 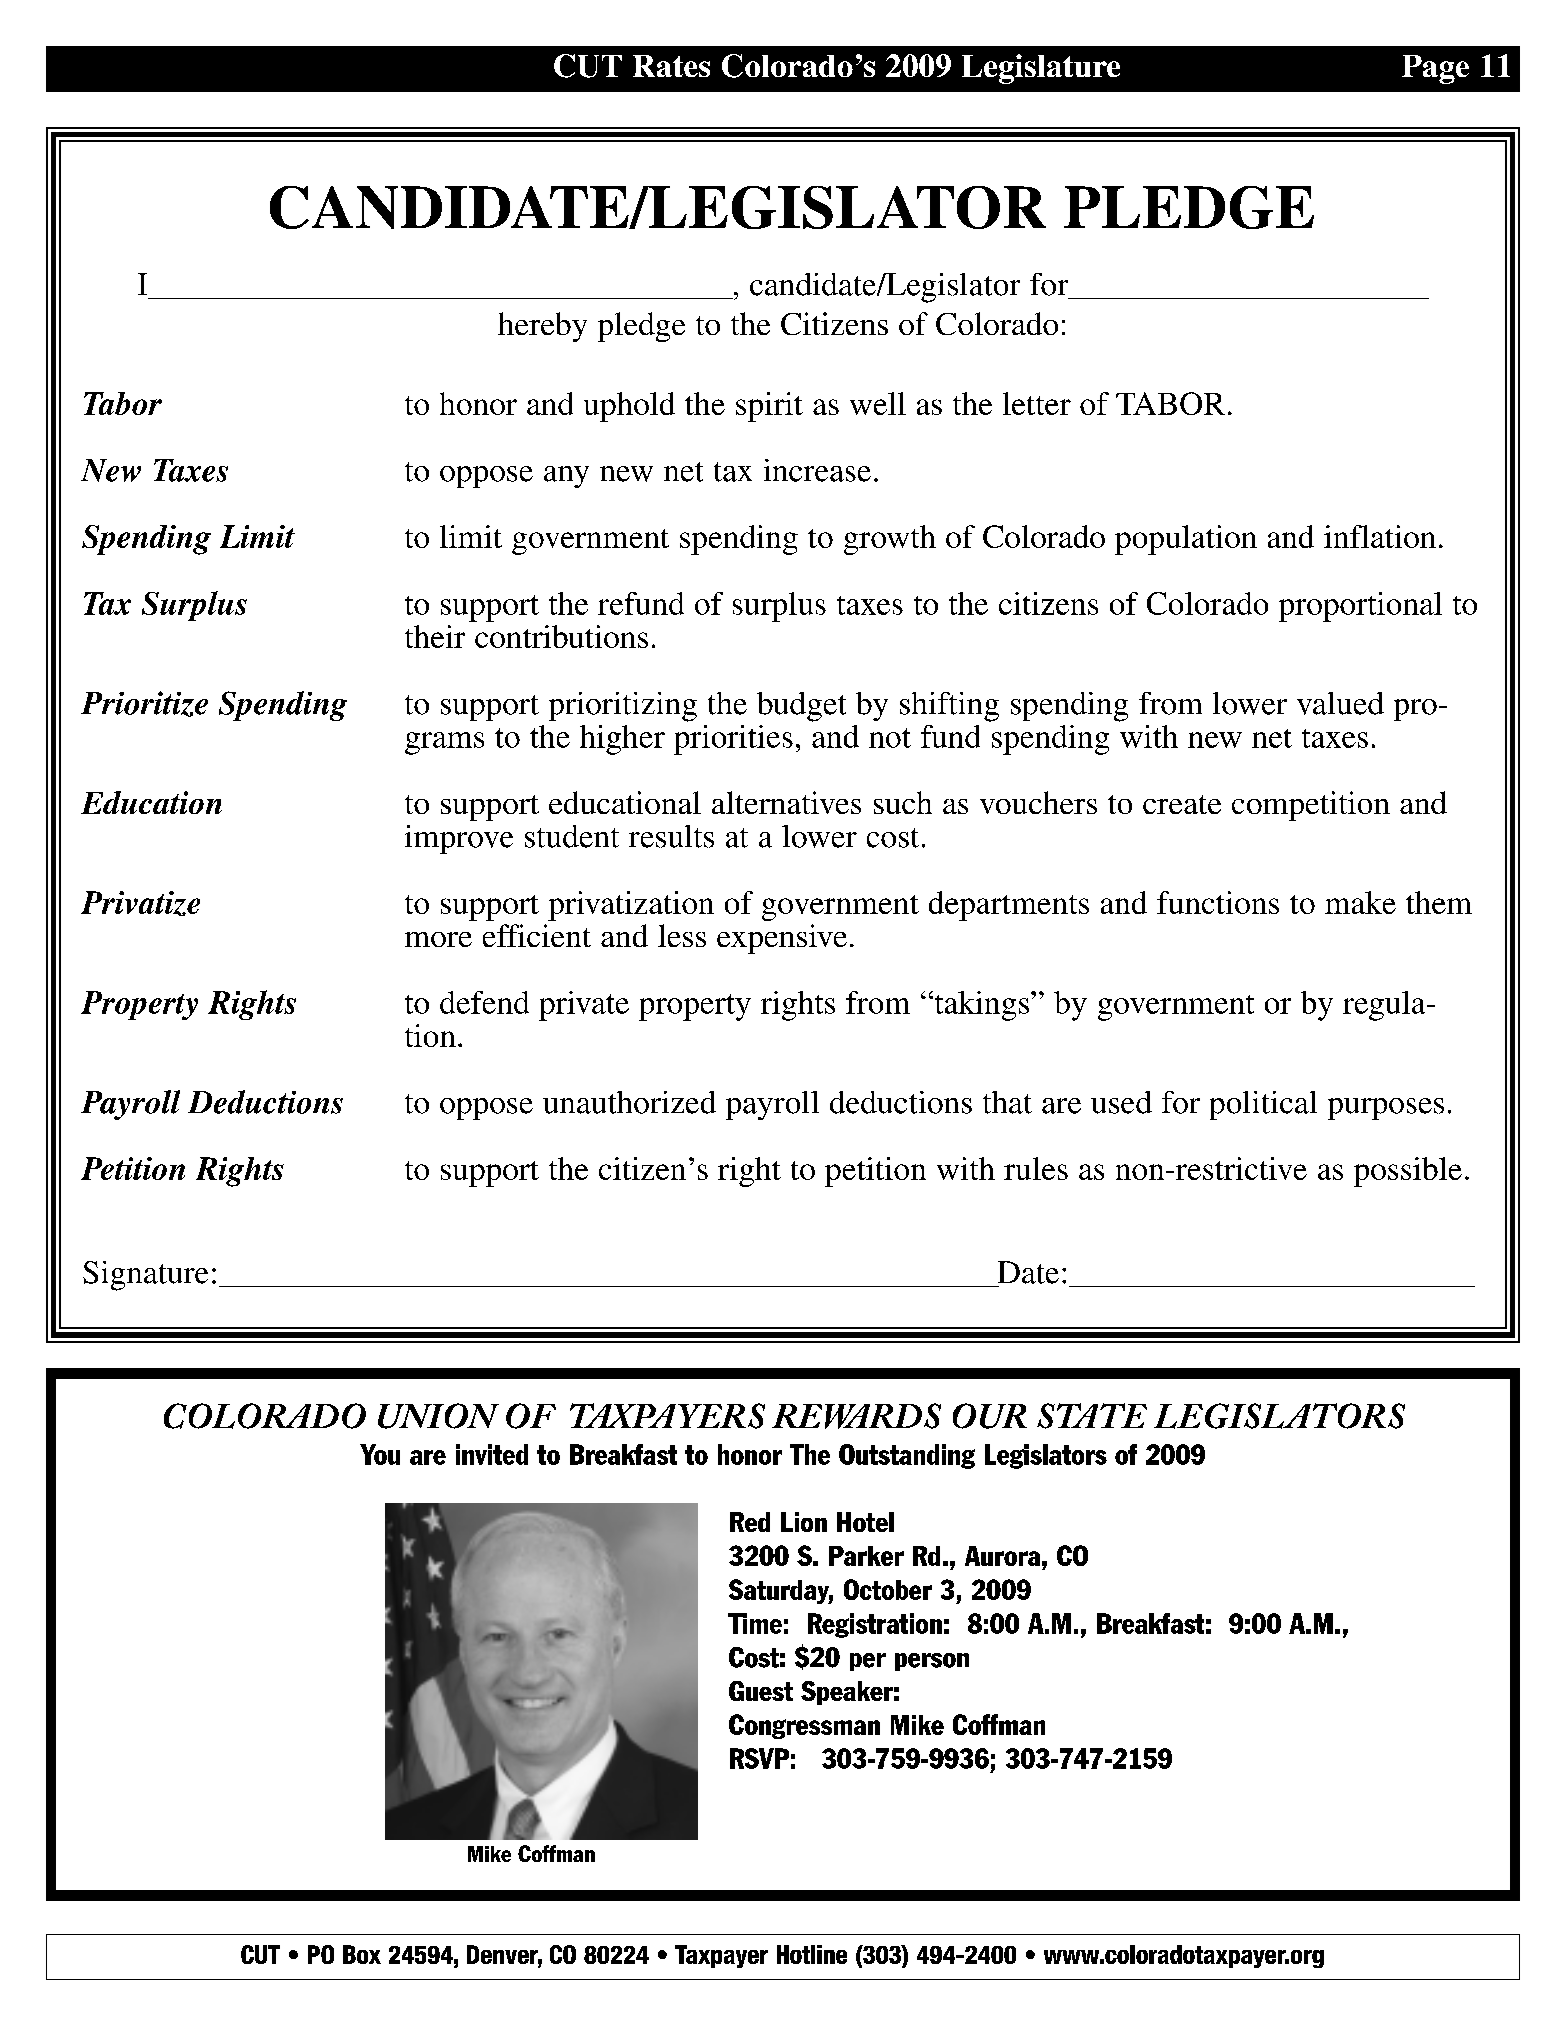 I want to click on REWARDS, so click(x=856, y=1416).
